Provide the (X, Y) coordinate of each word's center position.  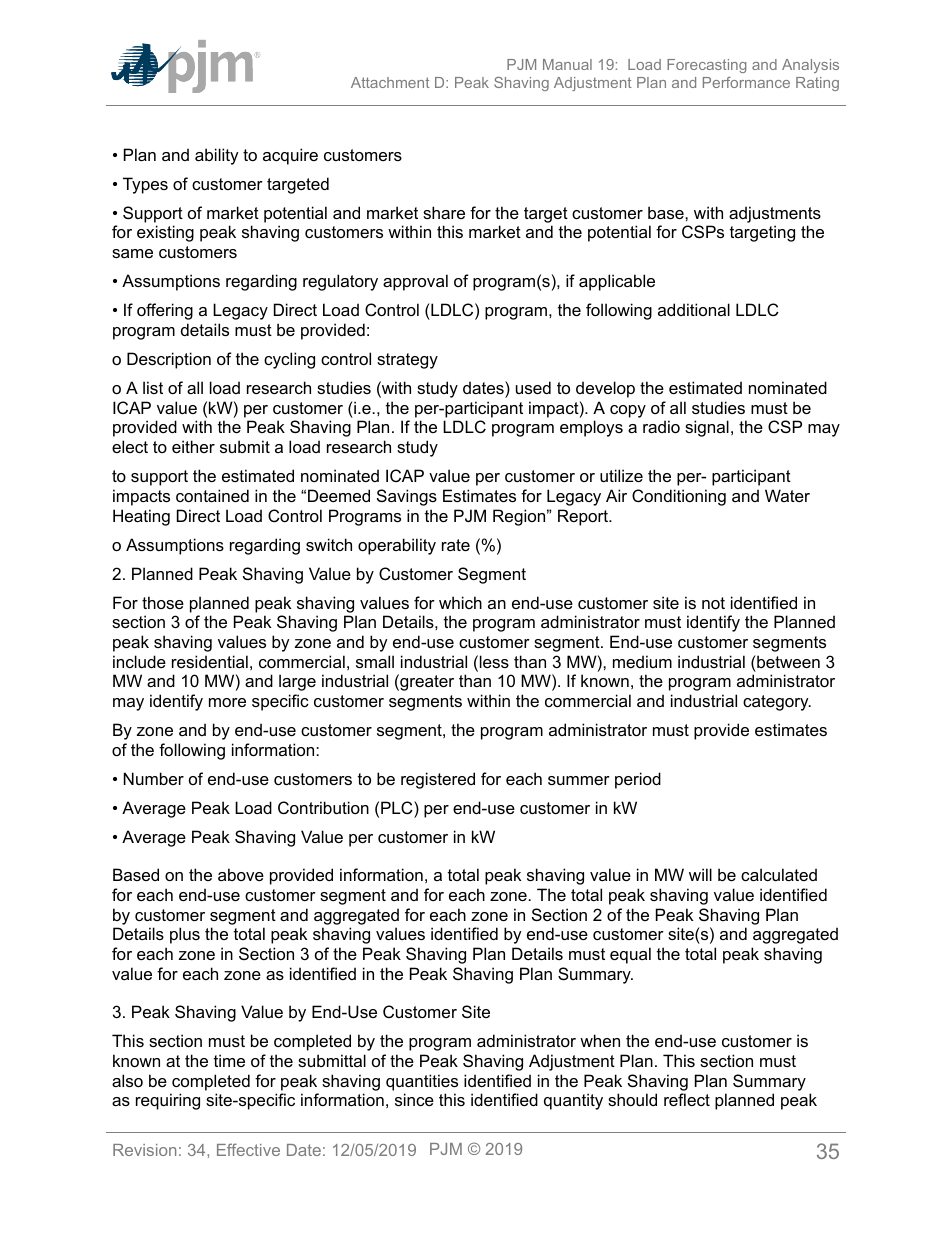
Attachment (390, 82)
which (460, 602)
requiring (168, 1101)
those (163, 602)
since (414, 1099)
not (713, 603)
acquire (290, 156)
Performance (746, 82)
